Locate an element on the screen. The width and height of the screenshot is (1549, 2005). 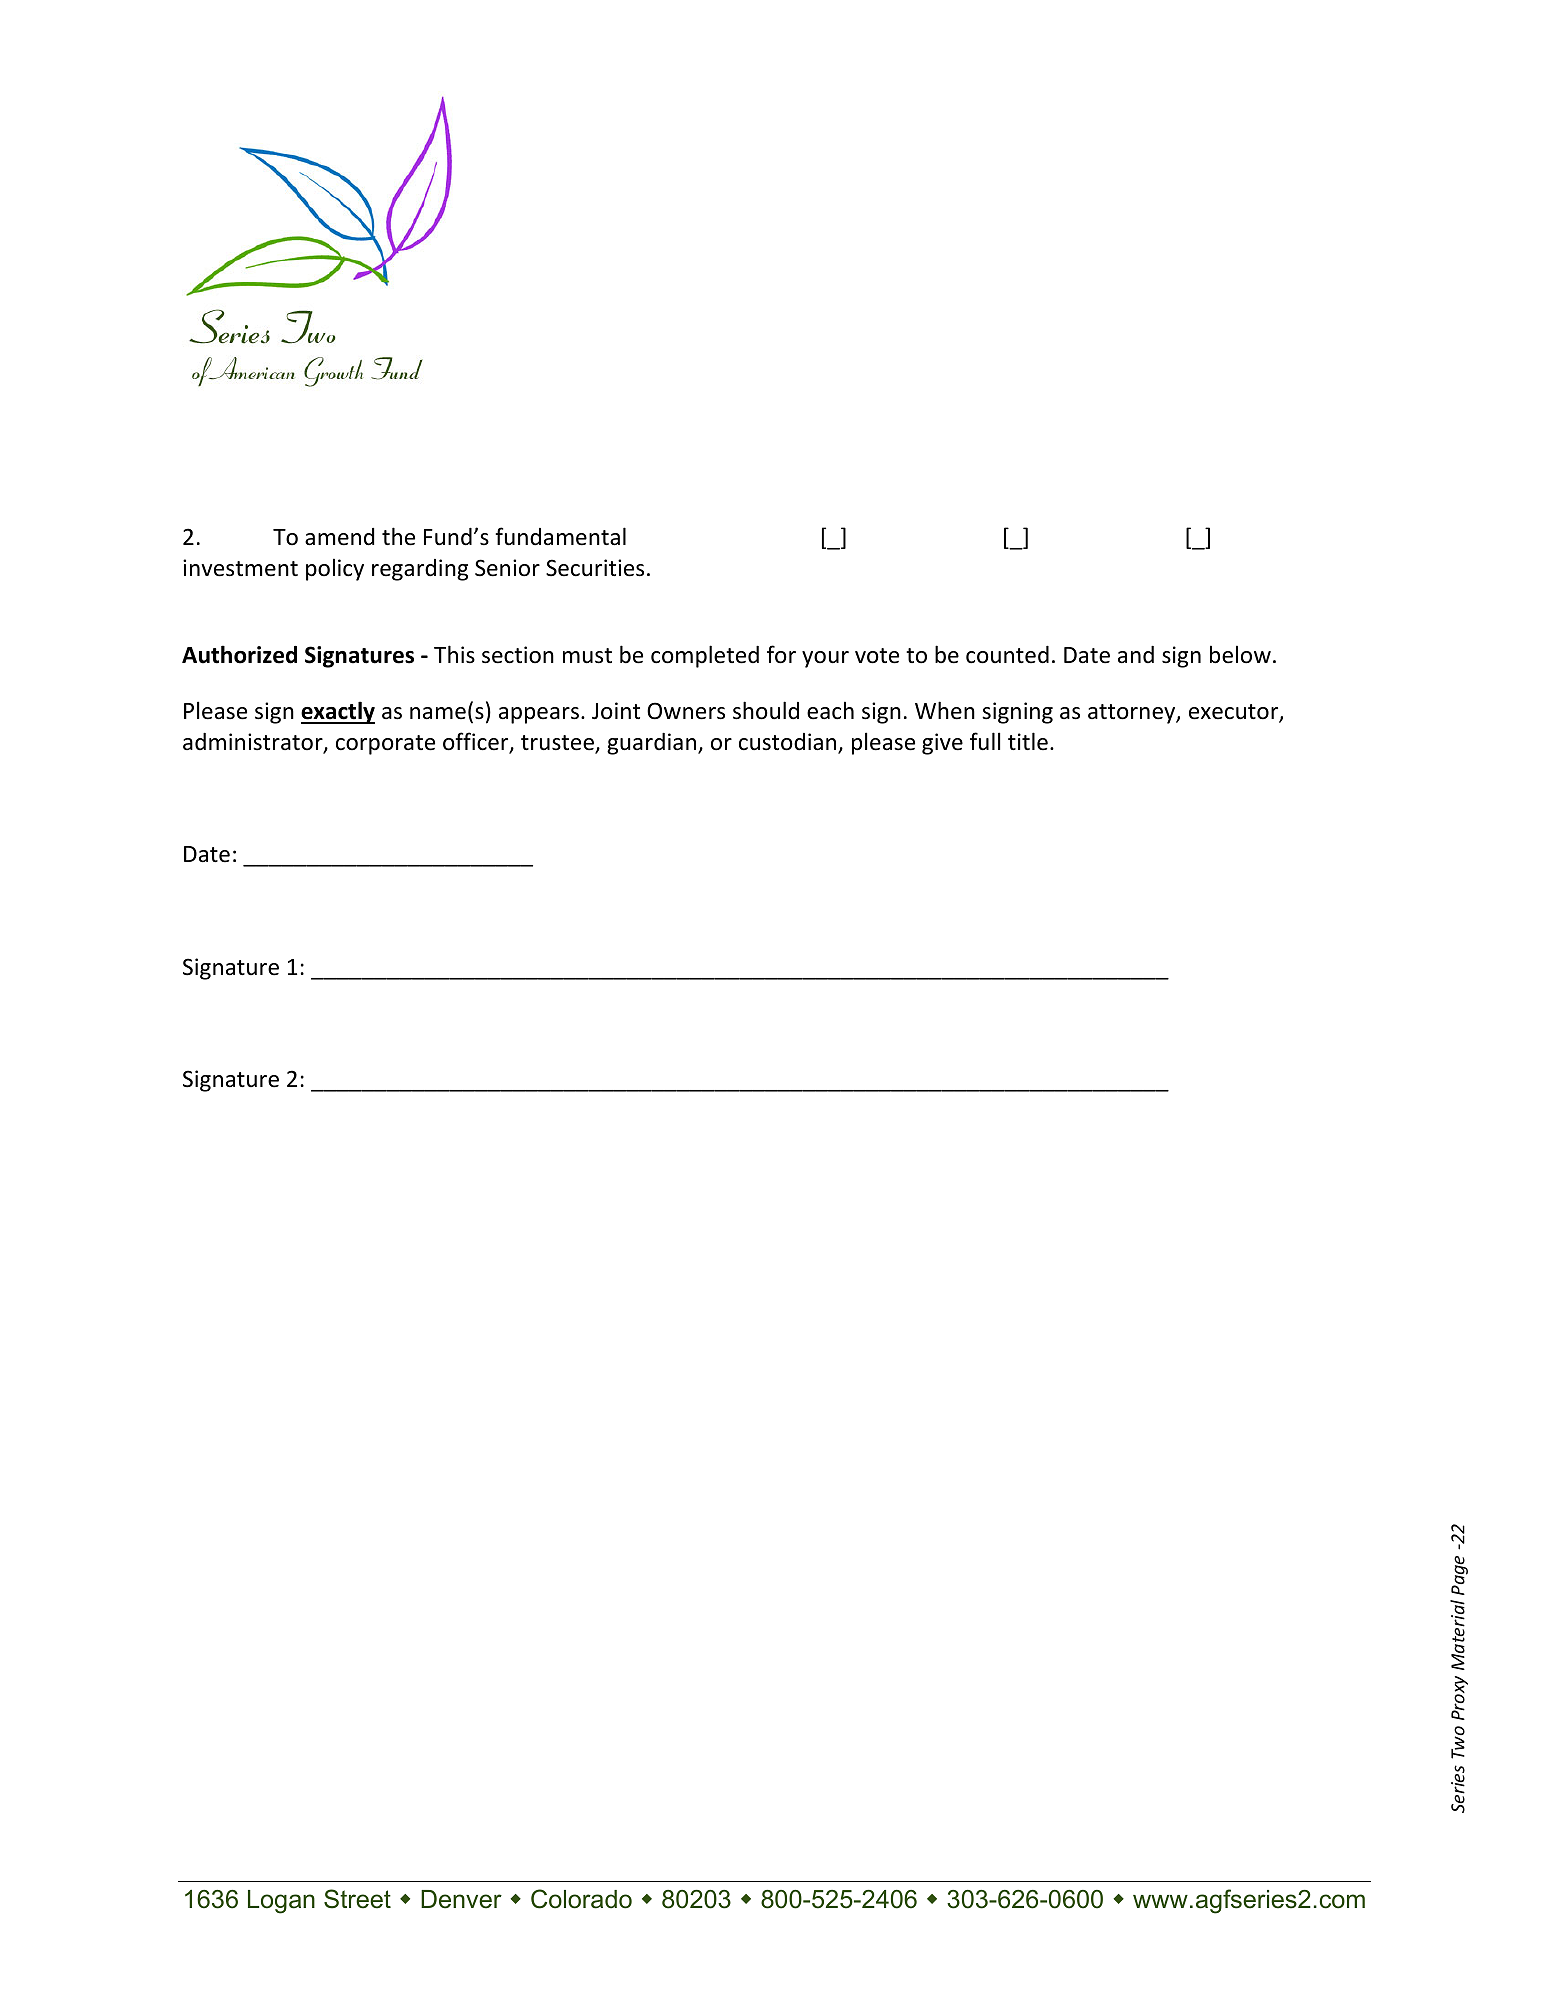
Denver is located at coordinates (461, 1899).
